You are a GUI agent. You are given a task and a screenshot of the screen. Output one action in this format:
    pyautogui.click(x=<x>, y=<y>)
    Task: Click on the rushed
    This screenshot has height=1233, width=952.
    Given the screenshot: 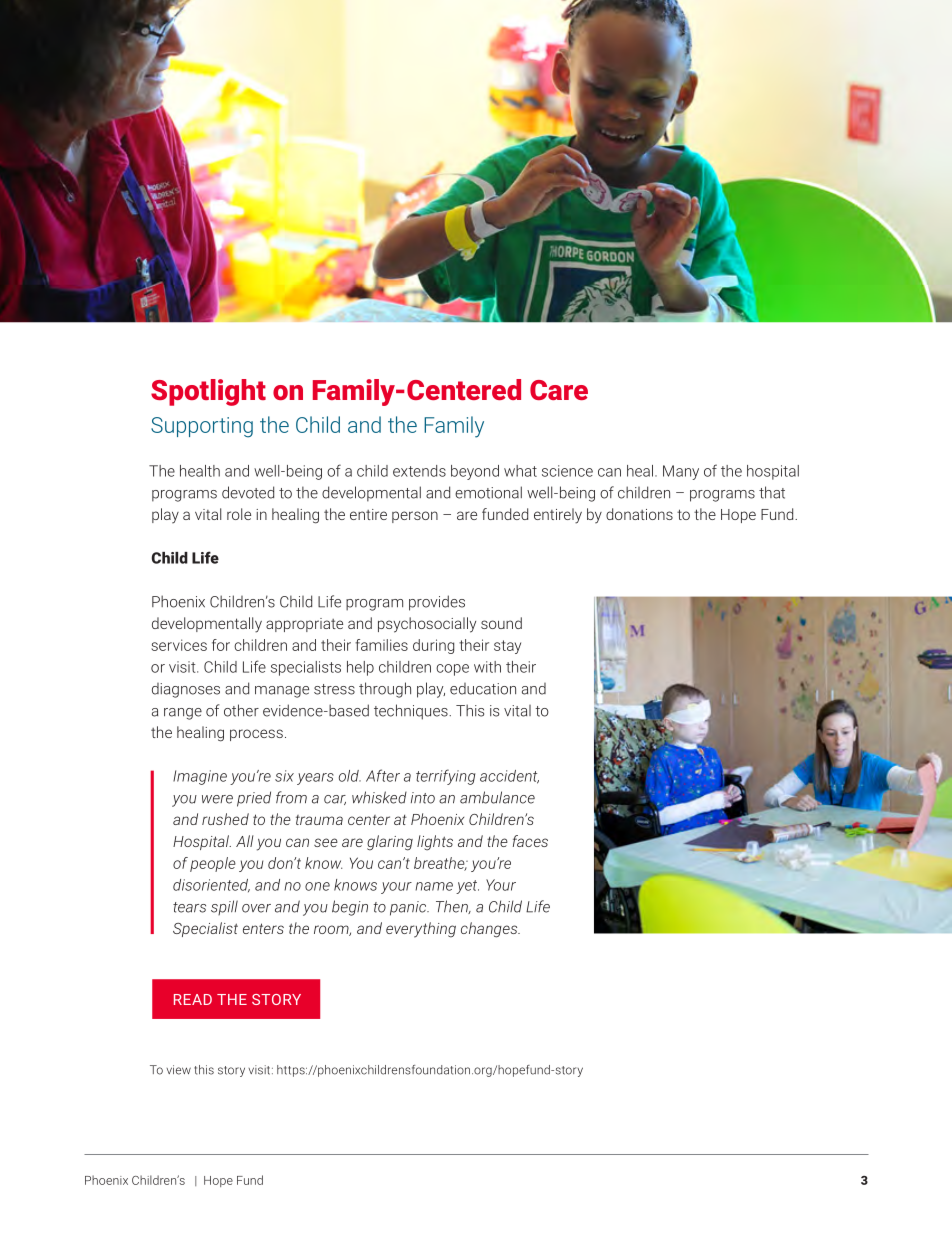 What is the action you would take?
    pyautogui.click(x=225, y=819)
